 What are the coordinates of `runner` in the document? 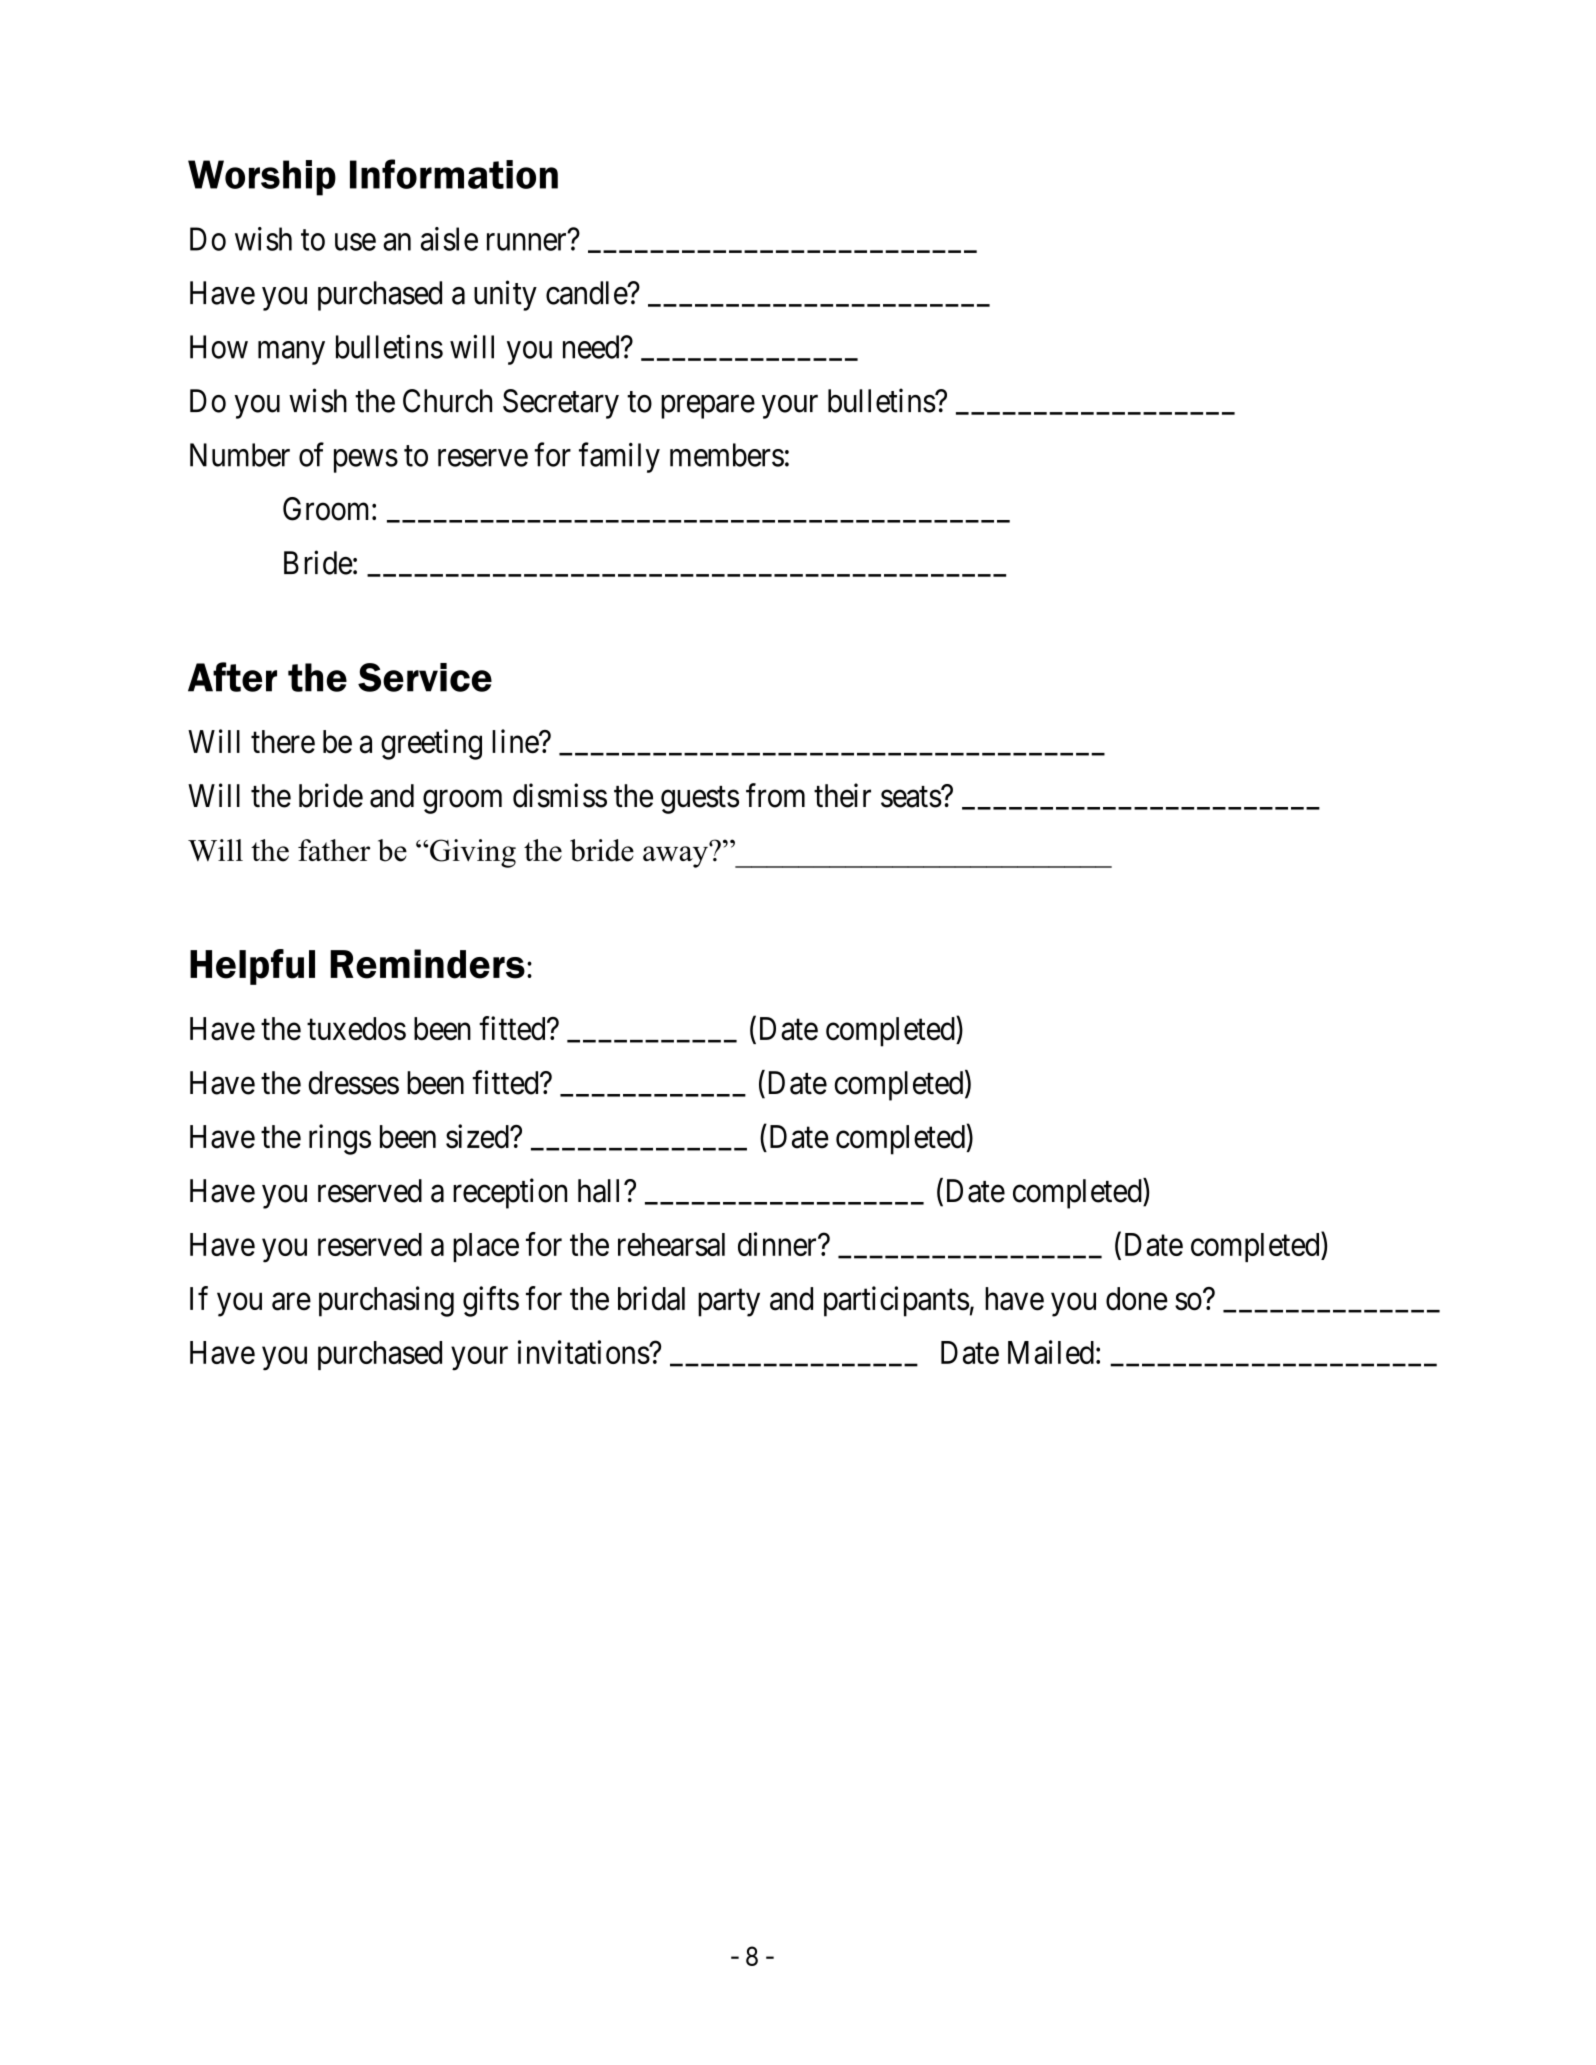 It's located at (528, 242).
